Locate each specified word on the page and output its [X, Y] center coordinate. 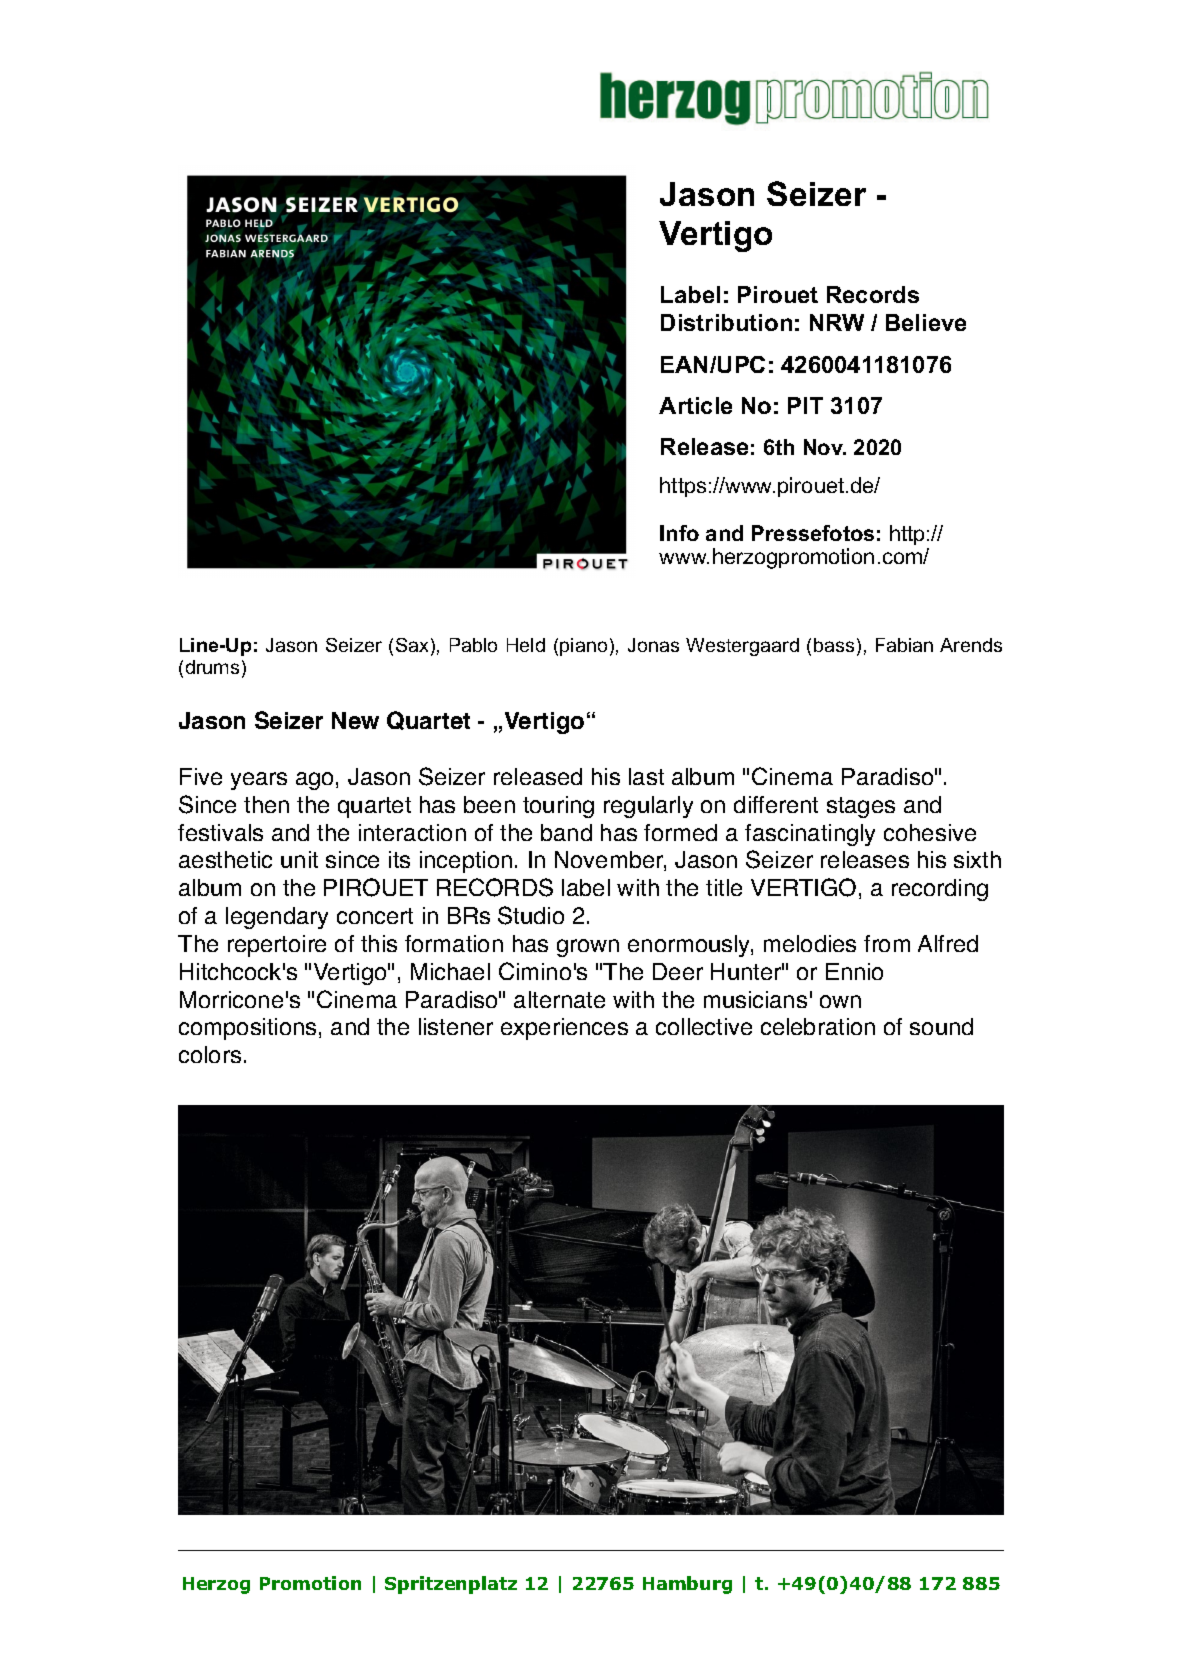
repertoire [277, 946]
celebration [818, 1026]
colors [210, 1054]
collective [704, 1026]
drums [212, 667]
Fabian [904, 645]
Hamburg [687, 1585]
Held [526, 645]
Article [695, 405]
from [887, 943]
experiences [564, 1029]
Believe [926, 322]
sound [941, 1026]
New [355, 720]
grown [588, 948]
